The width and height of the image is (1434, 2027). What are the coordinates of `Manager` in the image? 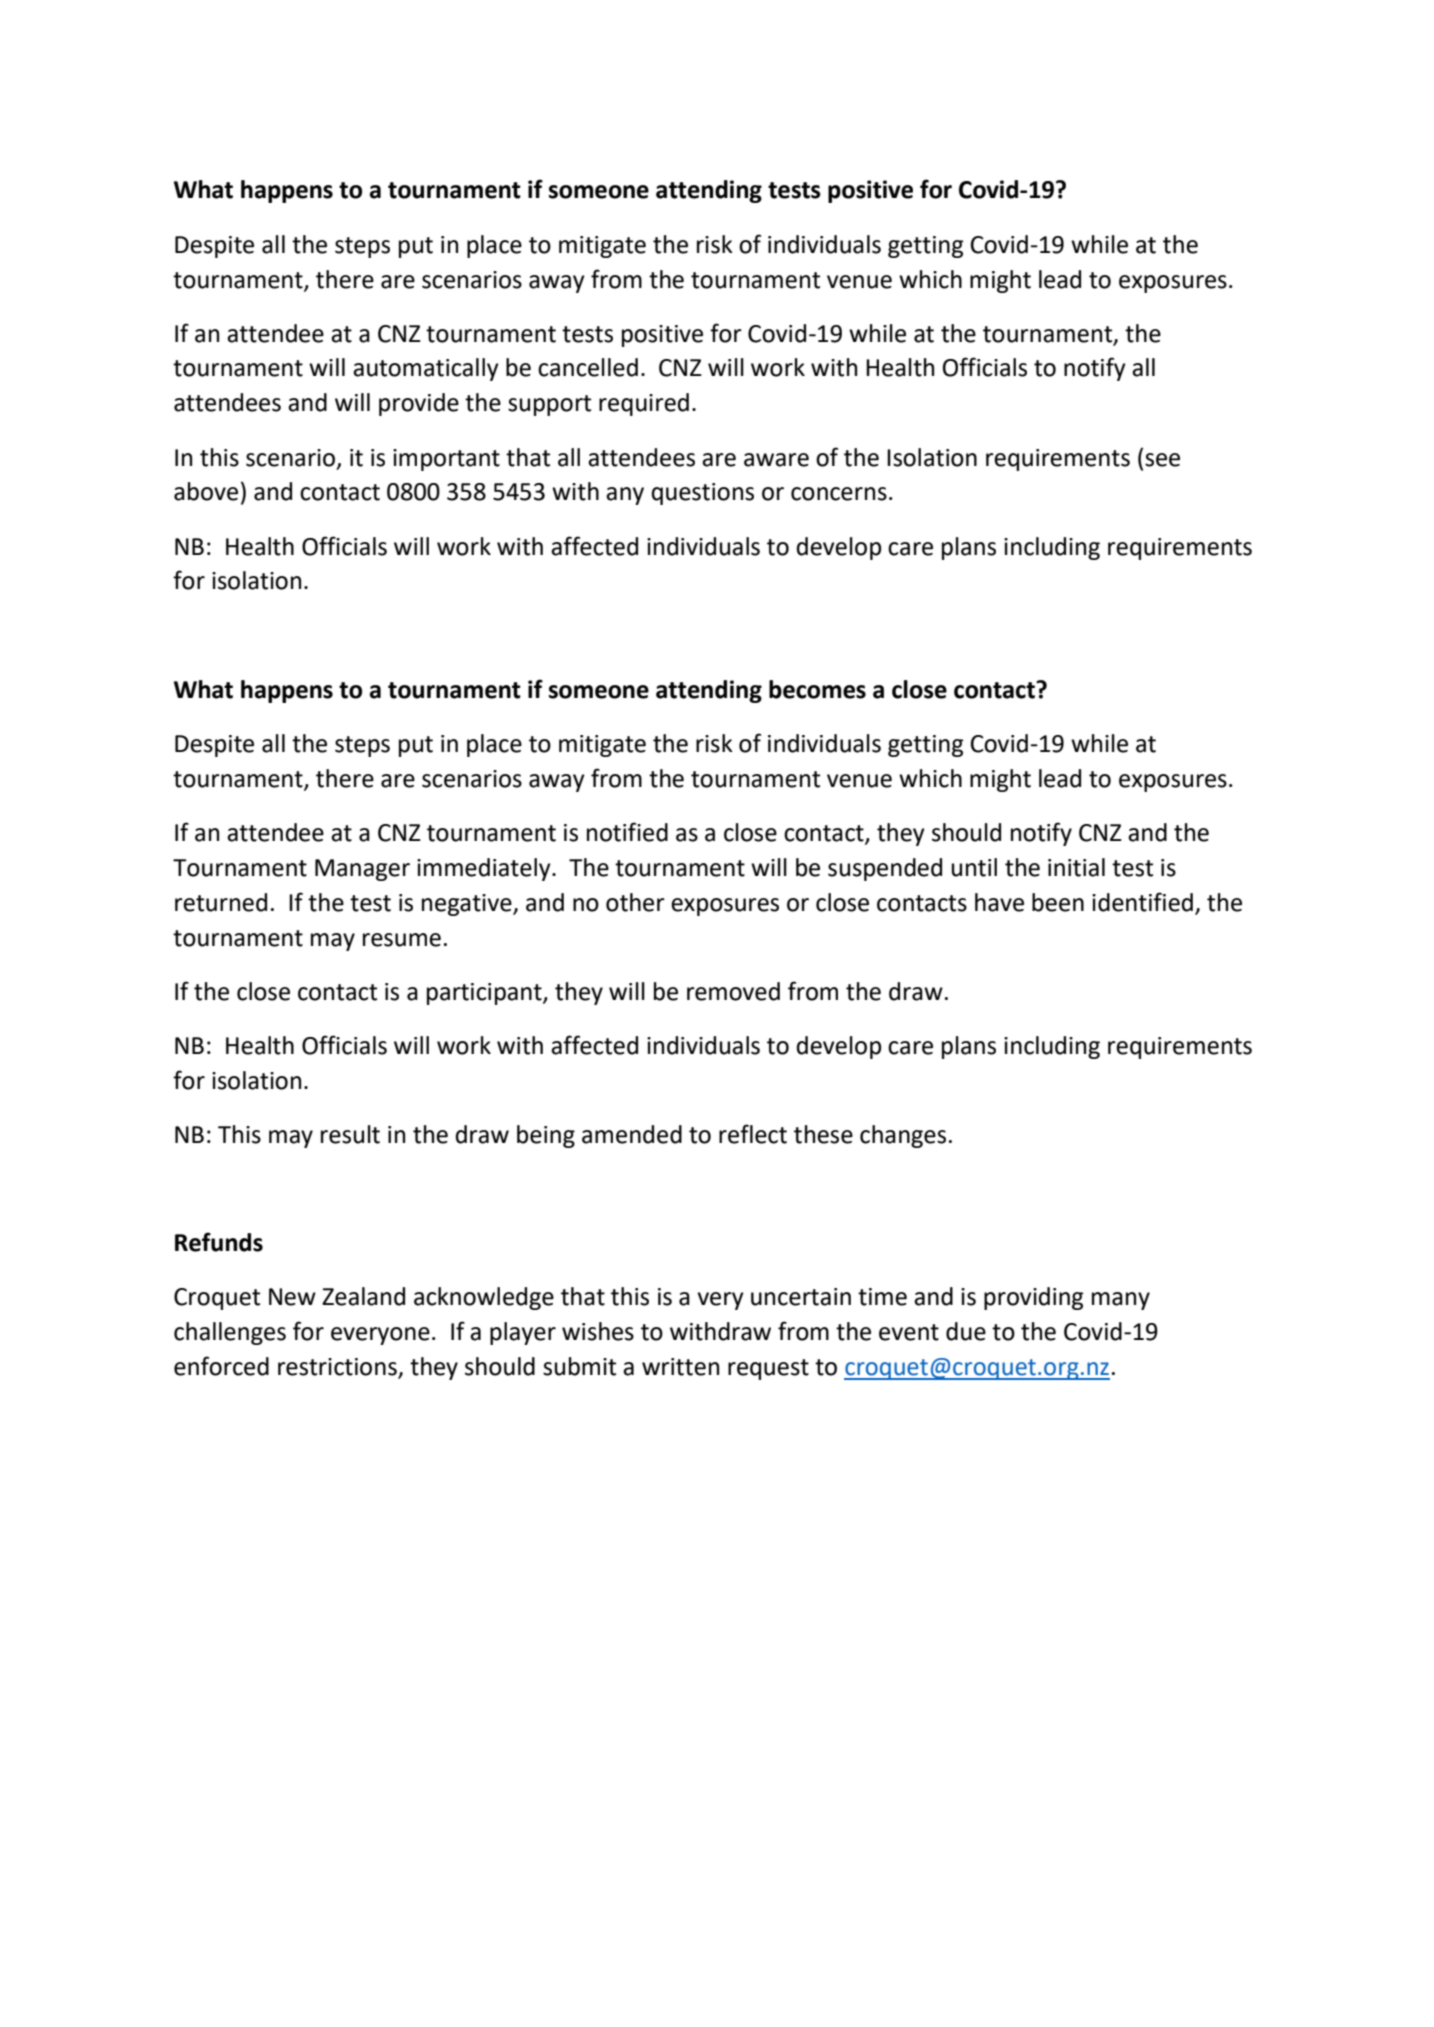 It's located at (362, 870).
